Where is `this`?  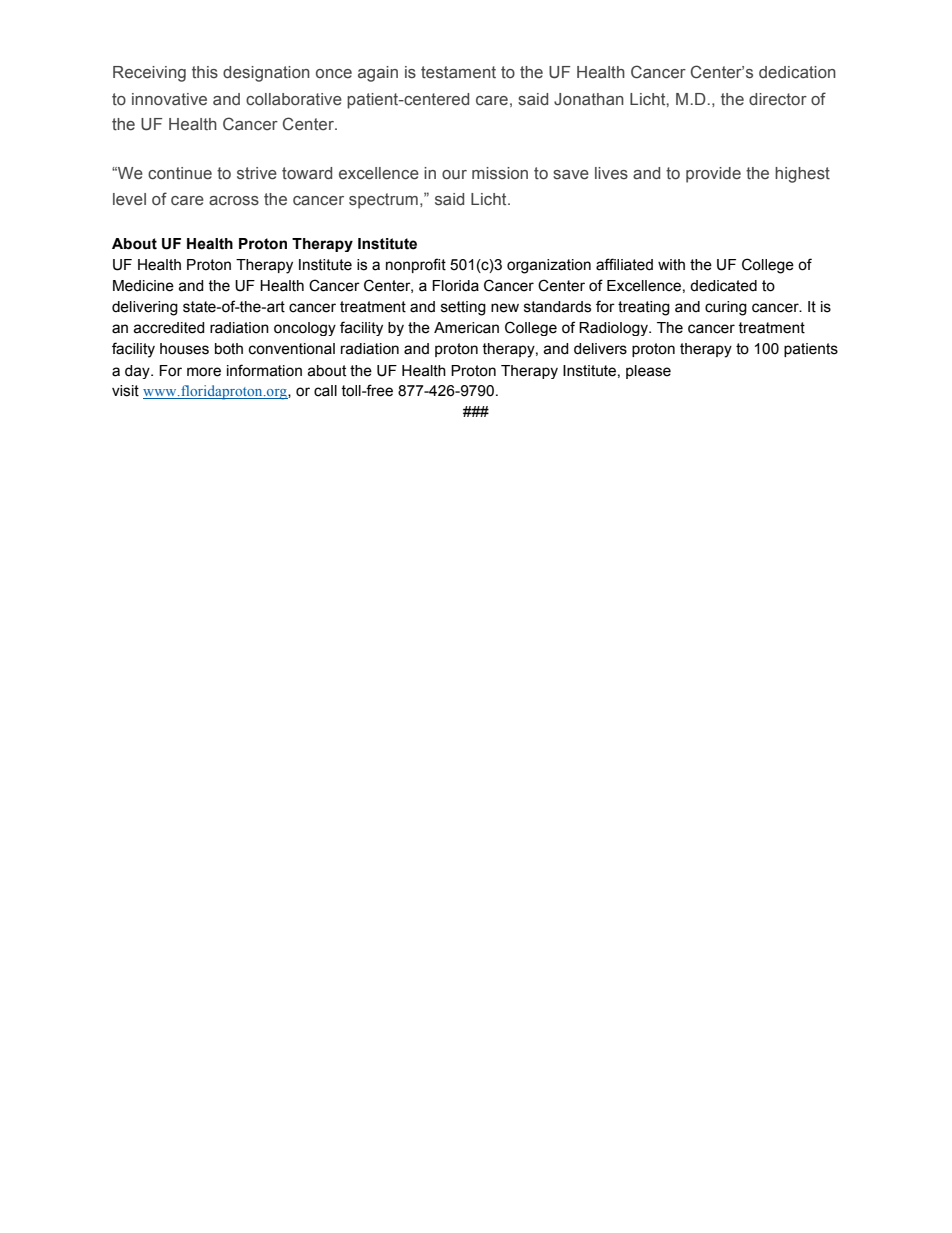
this is located at coordinates (205, 72).
